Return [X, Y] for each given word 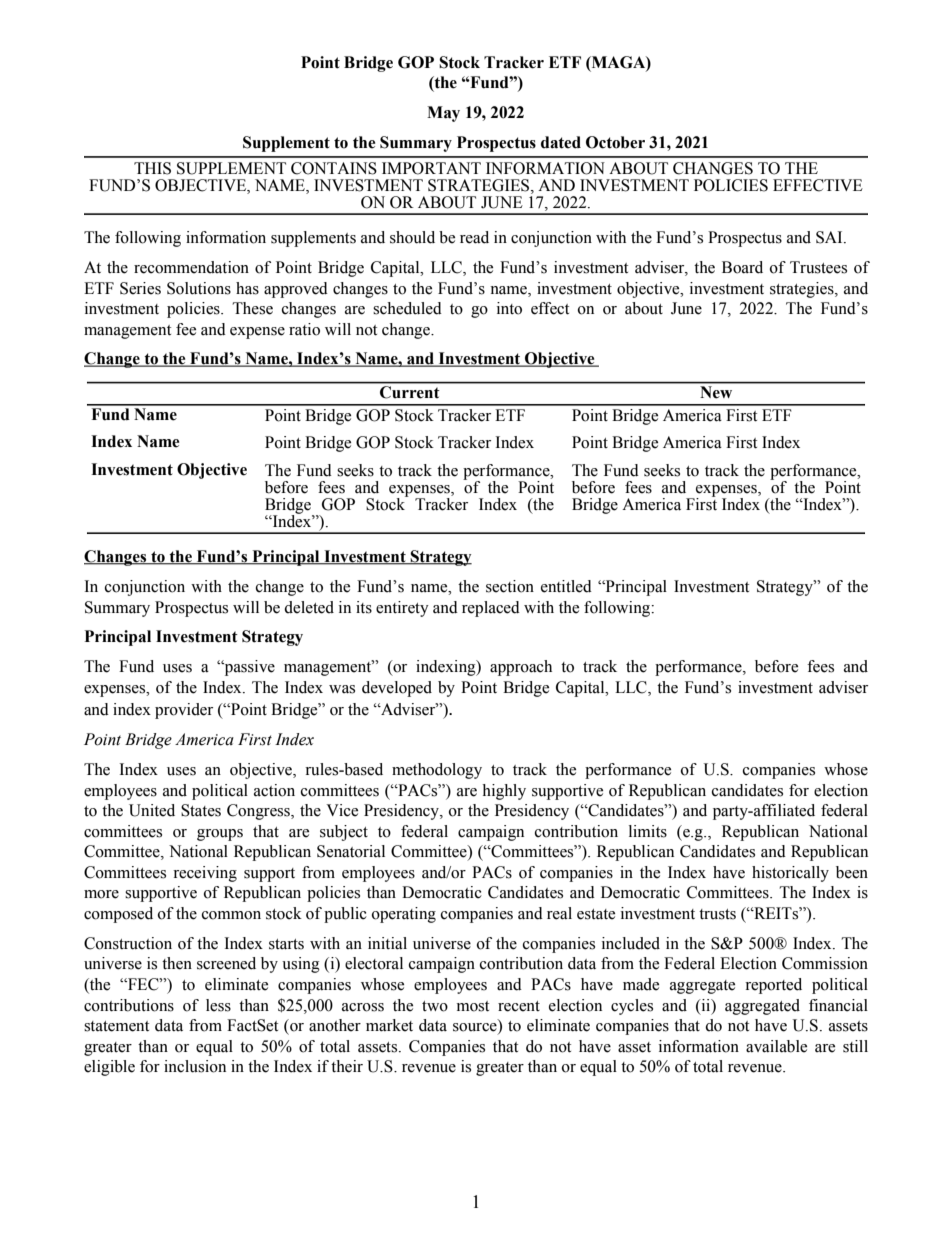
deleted [309, 607]
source [476, 1028]
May [443, 114]
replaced [491, 609]
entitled [566, 586]
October [615, 142]
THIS [152, 168]
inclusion [195, 1066]
